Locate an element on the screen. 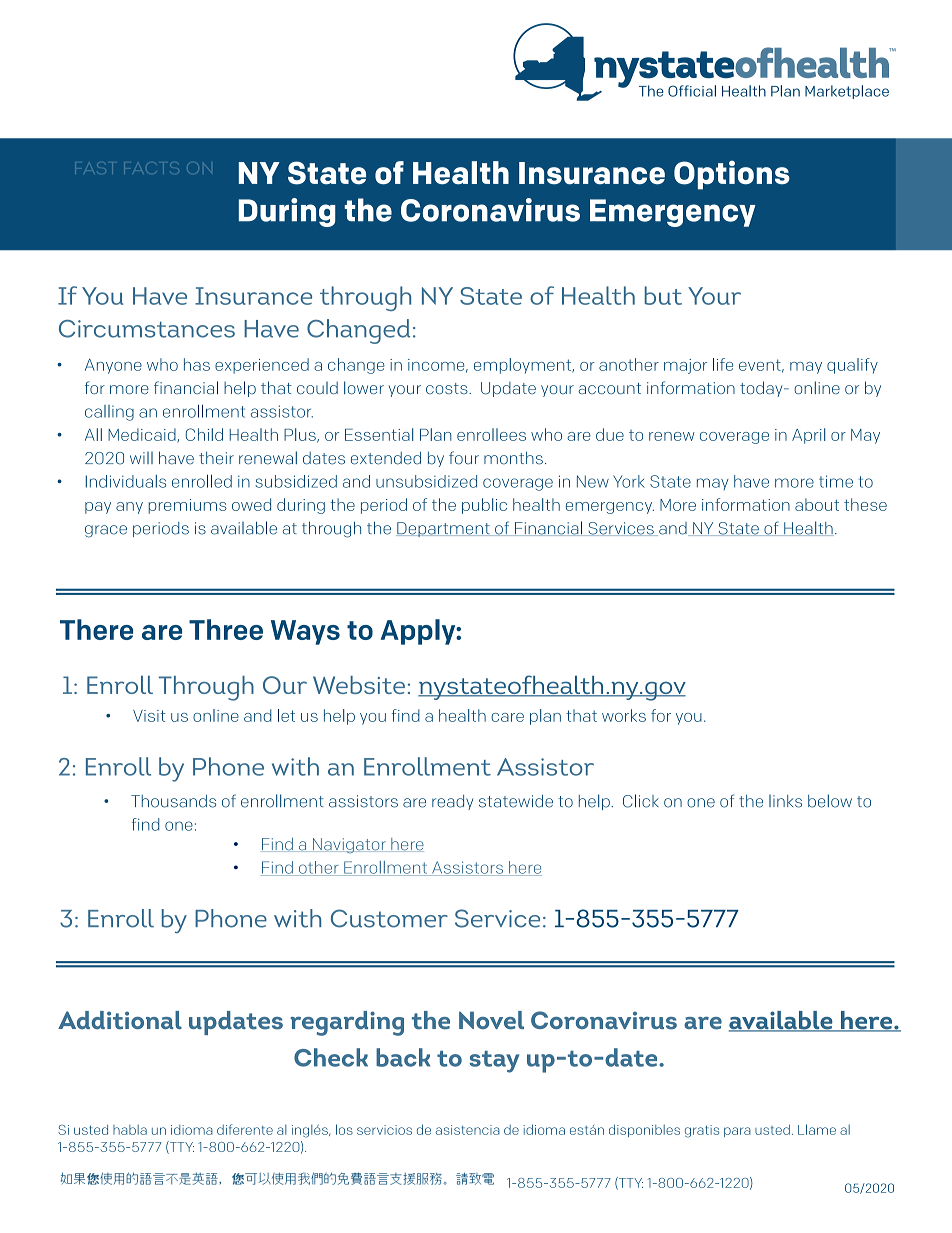 The image size is (952, 1233). works is located at coordinates (624, 715).
